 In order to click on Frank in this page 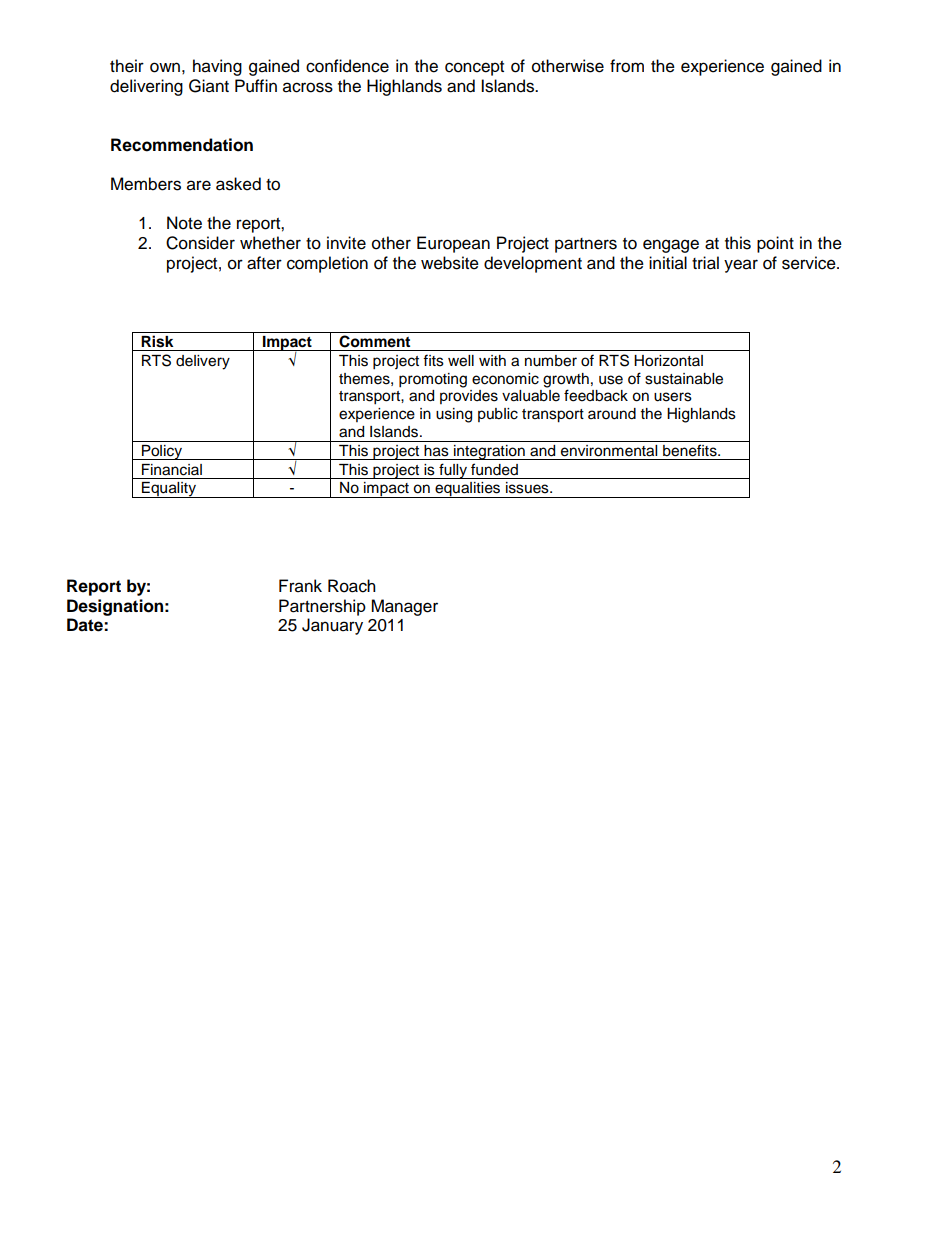, I will do `click(300, 586)`.
